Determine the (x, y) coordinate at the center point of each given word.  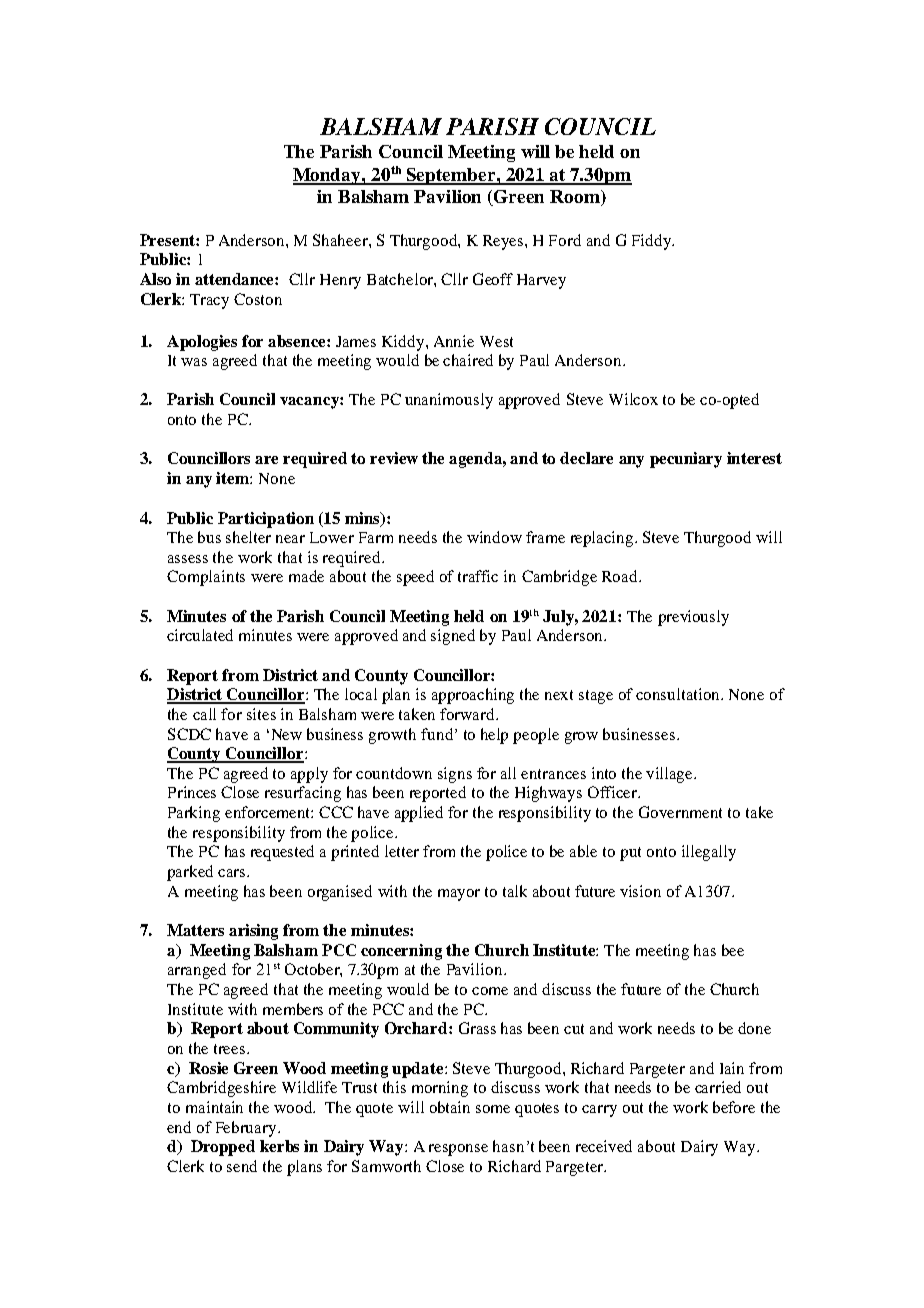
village (671, 775)
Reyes (504, 242)
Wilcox (633, 399)
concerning (401, 952)
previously (693, 618)
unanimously (449, 401)
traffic (478, 576)
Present (168, 240)
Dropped (223, 1148)
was (194, 362)
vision (640, 891)
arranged (197, 971)
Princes (192, 792)
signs (455, 775)
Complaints (206, 578)
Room (576, 198)
